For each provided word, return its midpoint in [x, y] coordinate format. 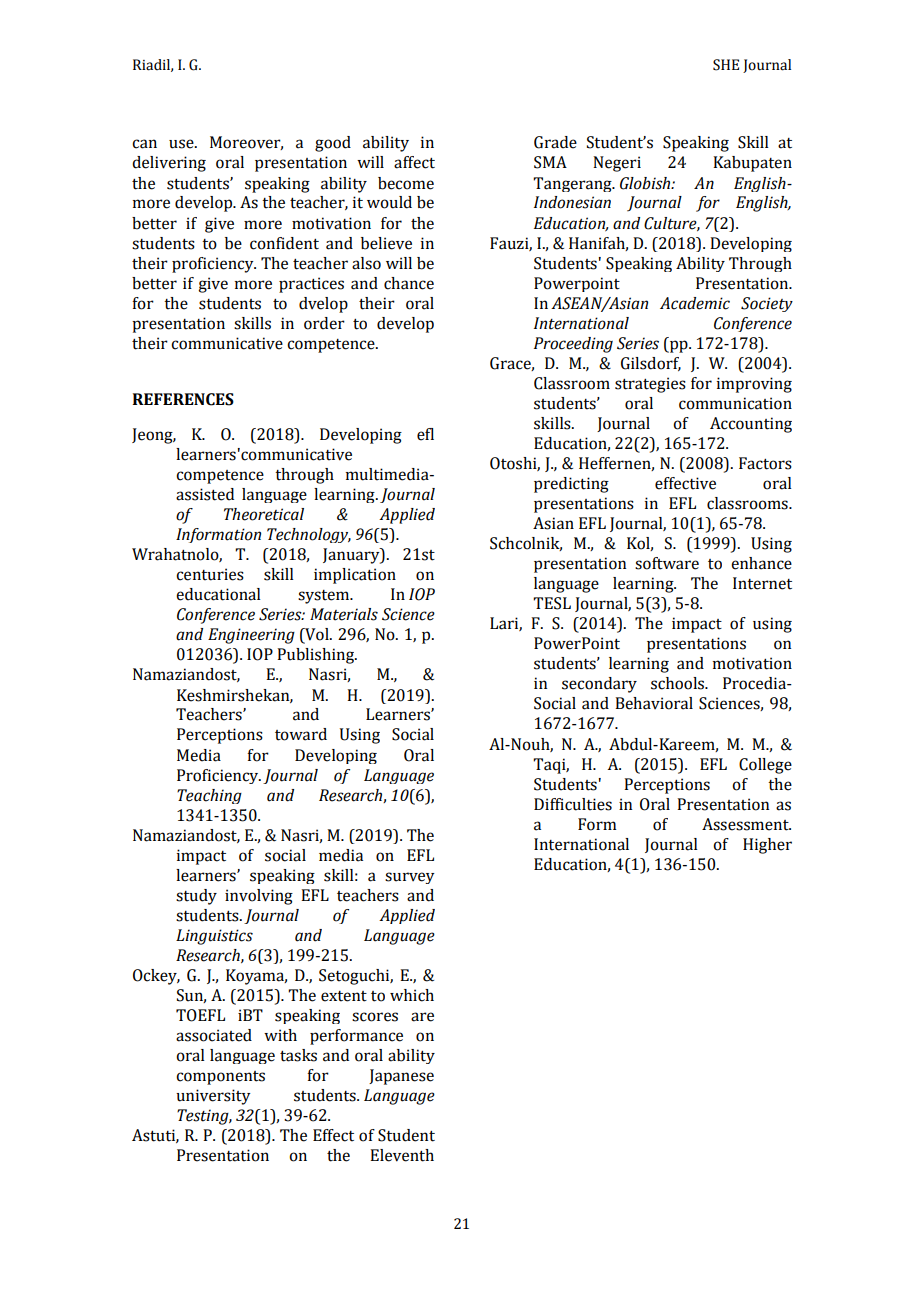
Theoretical [264, 514]
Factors [765, 463]
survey [410, 878]
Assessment [746, 824]
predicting [571, 485]
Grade [555, 142]
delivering [169, 164]
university [213, 1097]
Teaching [209, 796]
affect [414, 162]
